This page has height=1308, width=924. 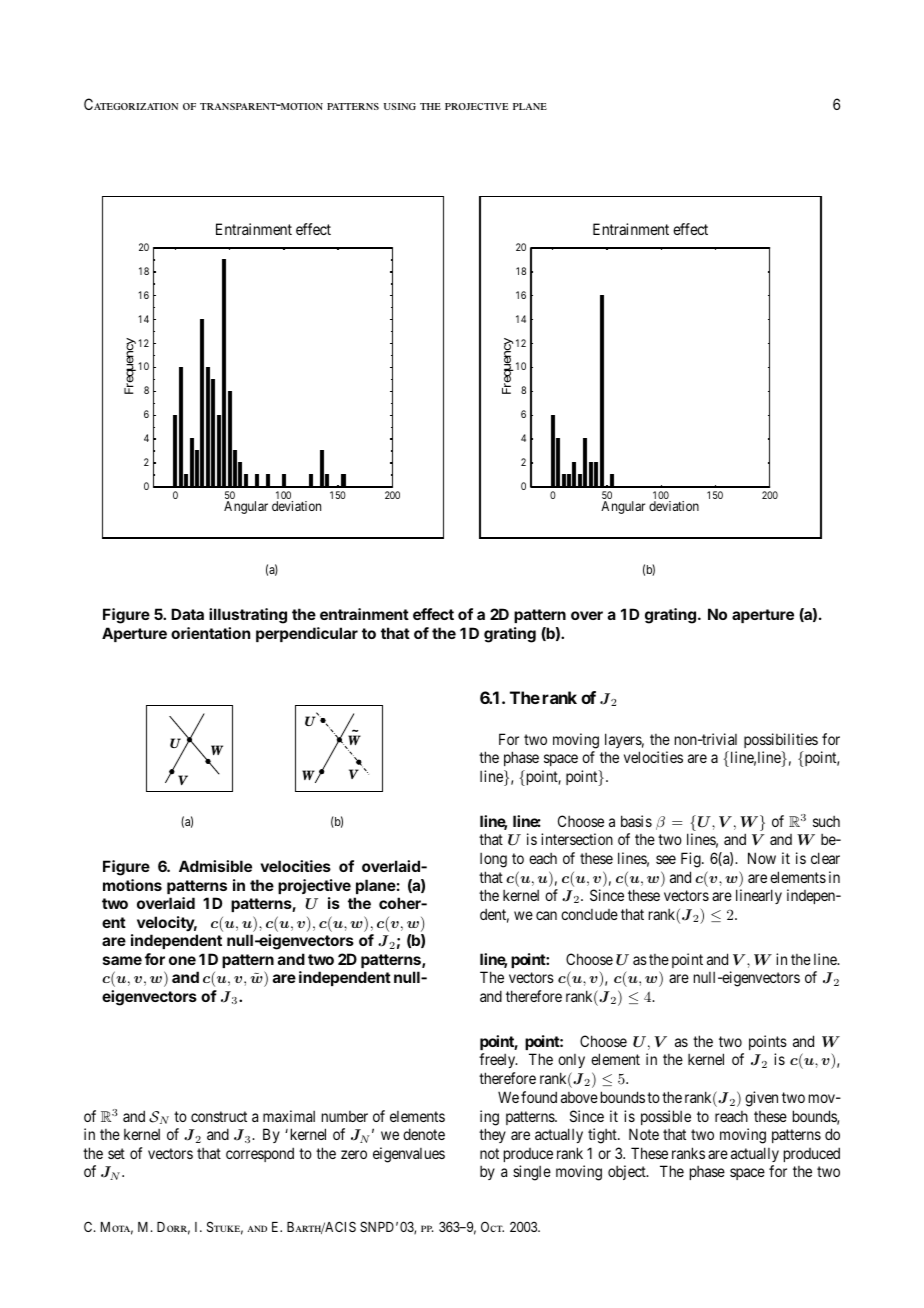 I want to click on perpendicular, so click(x=307, y=634).
